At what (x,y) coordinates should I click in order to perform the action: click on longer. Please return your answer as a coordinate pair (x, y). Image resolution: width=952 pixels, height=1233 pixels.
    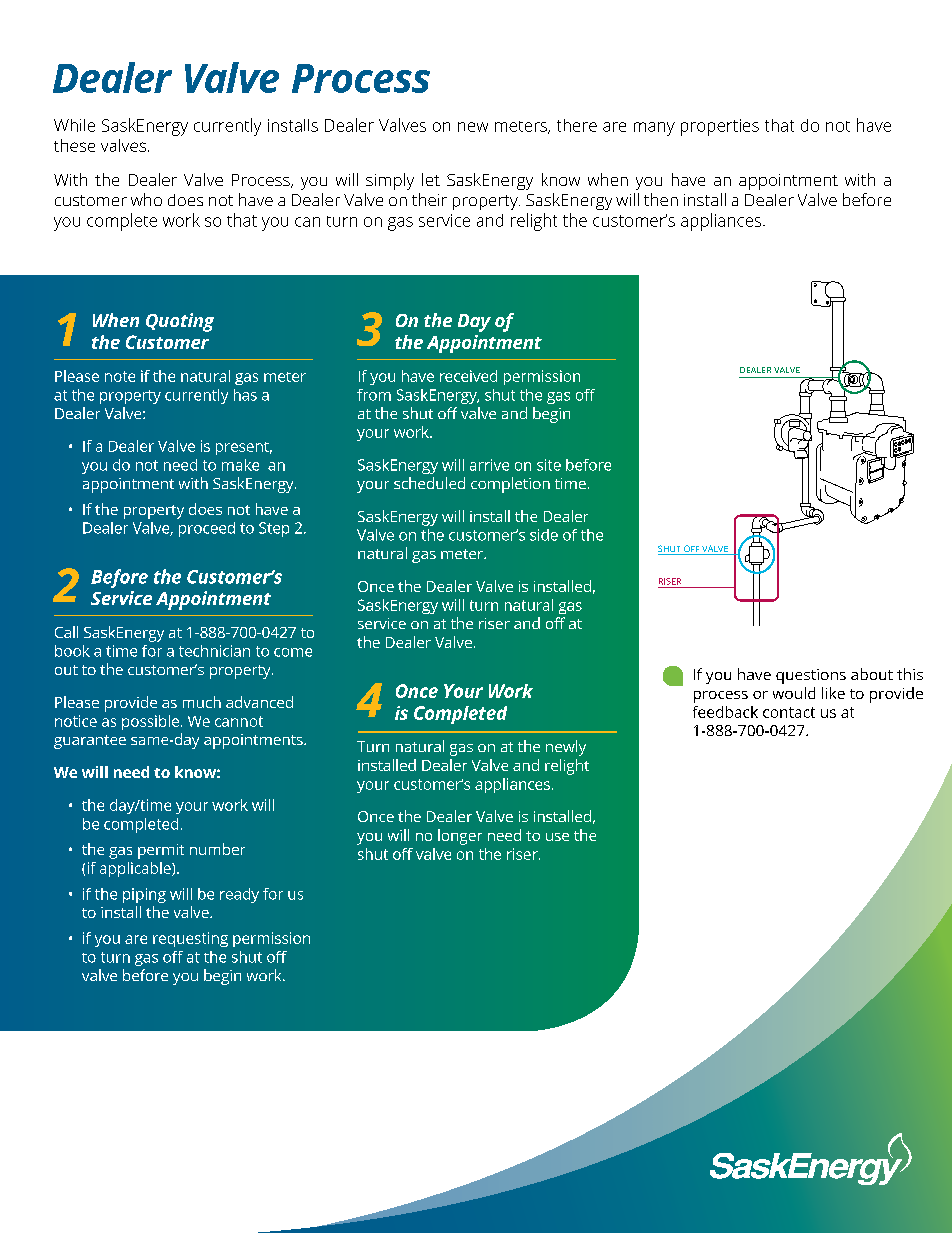
    Looking at the image, I should click on (460, 837).
